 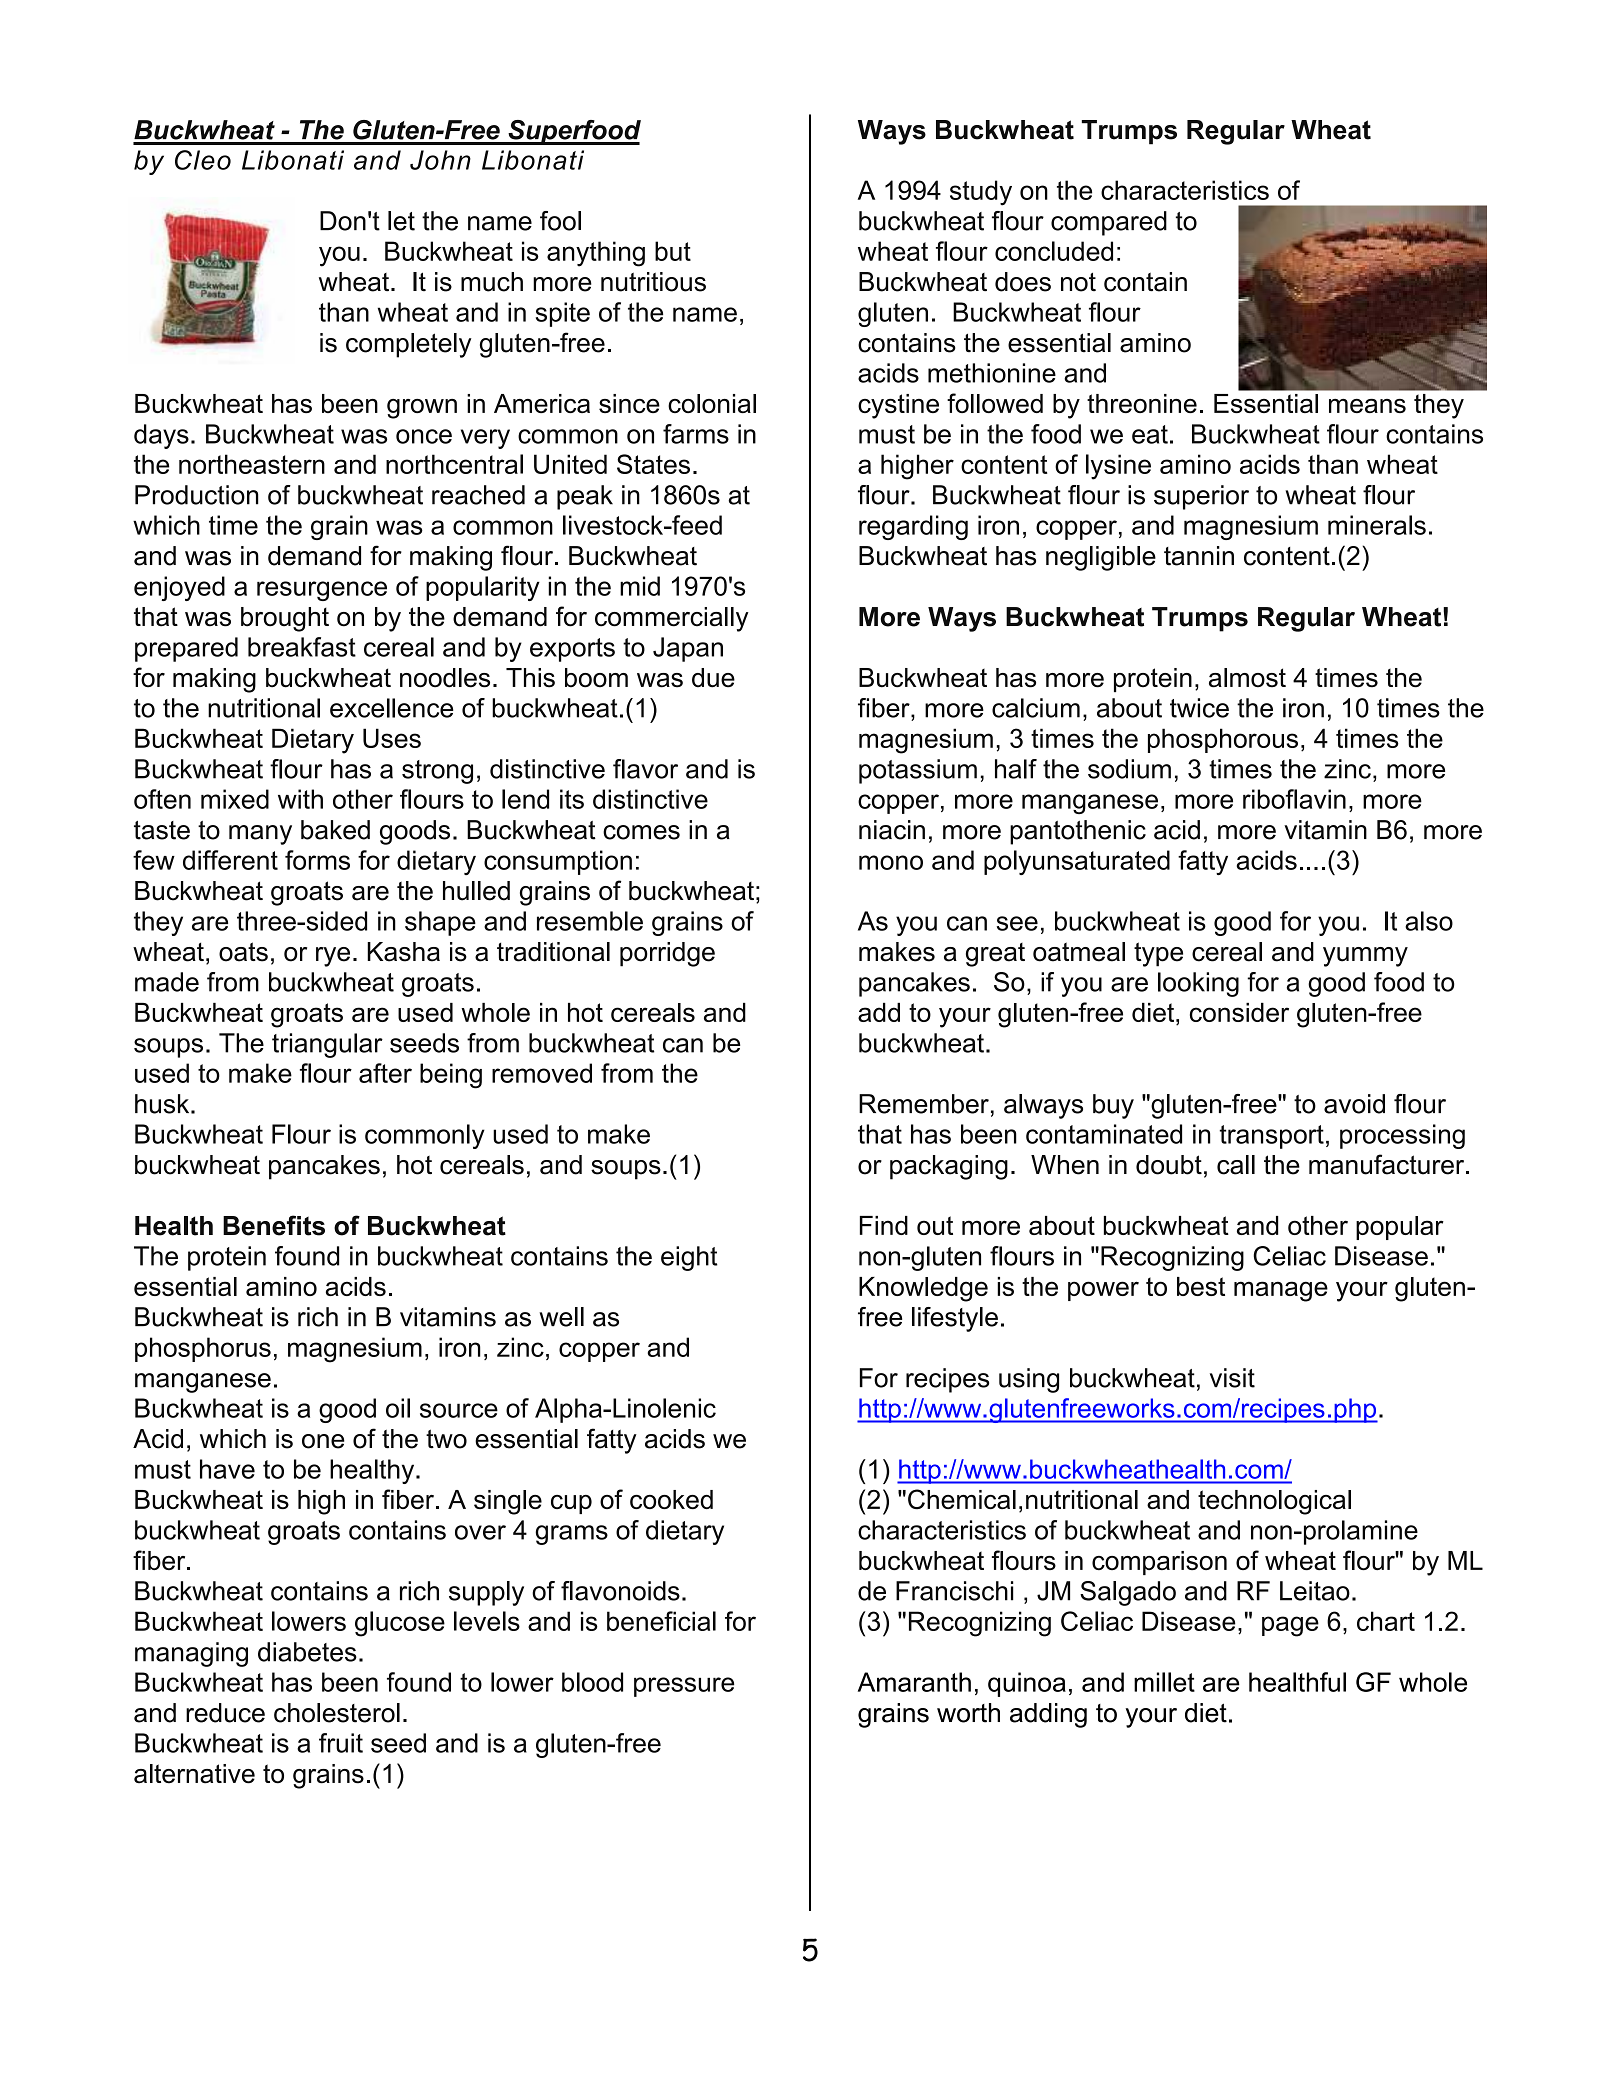 What do you see at coordinates (1239, 1012) in the page?
I see `consider` at bounding box center [1239, 1012].
